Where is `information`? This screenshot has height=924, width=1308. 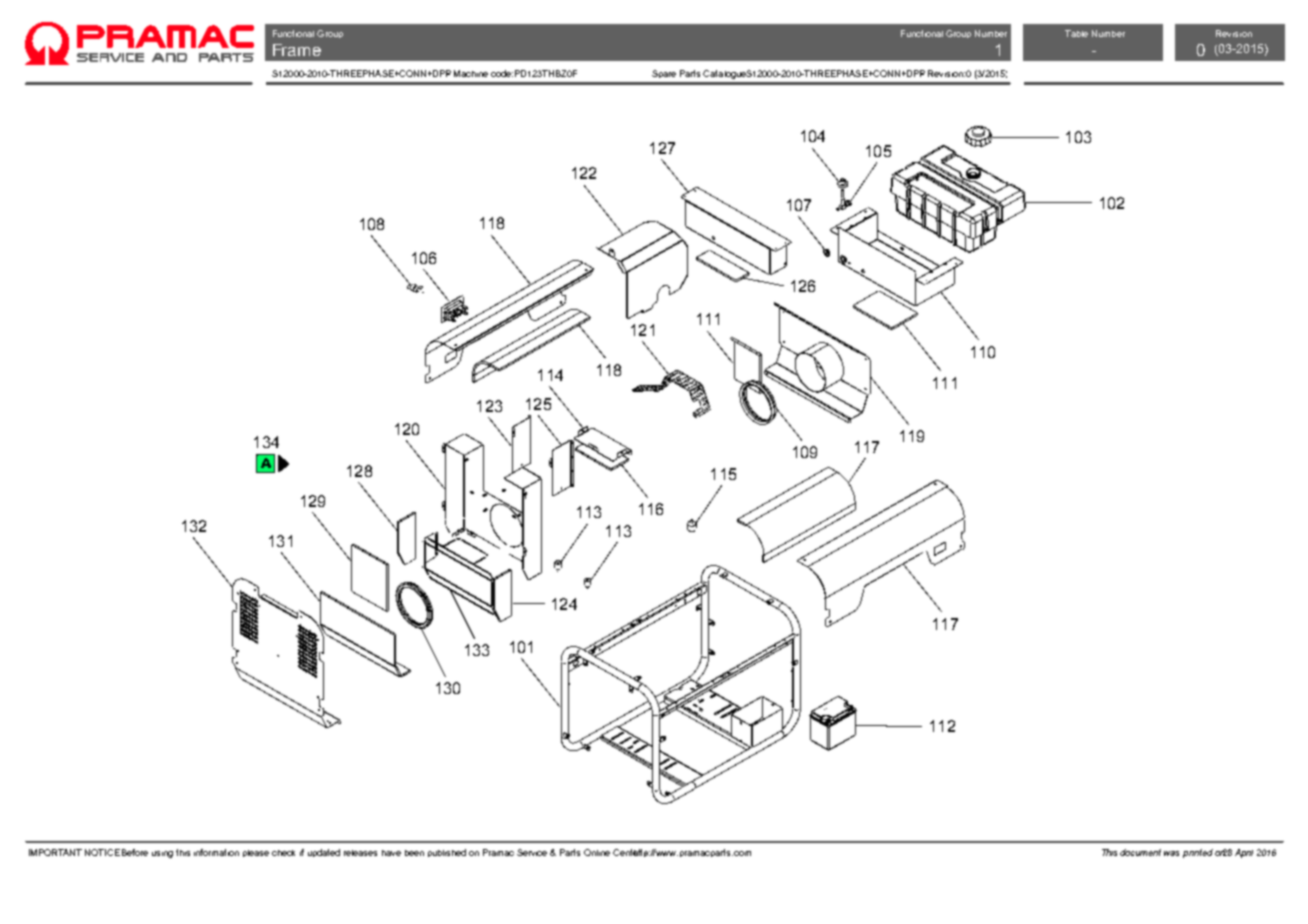 information is located at coordinates (216, 852).
